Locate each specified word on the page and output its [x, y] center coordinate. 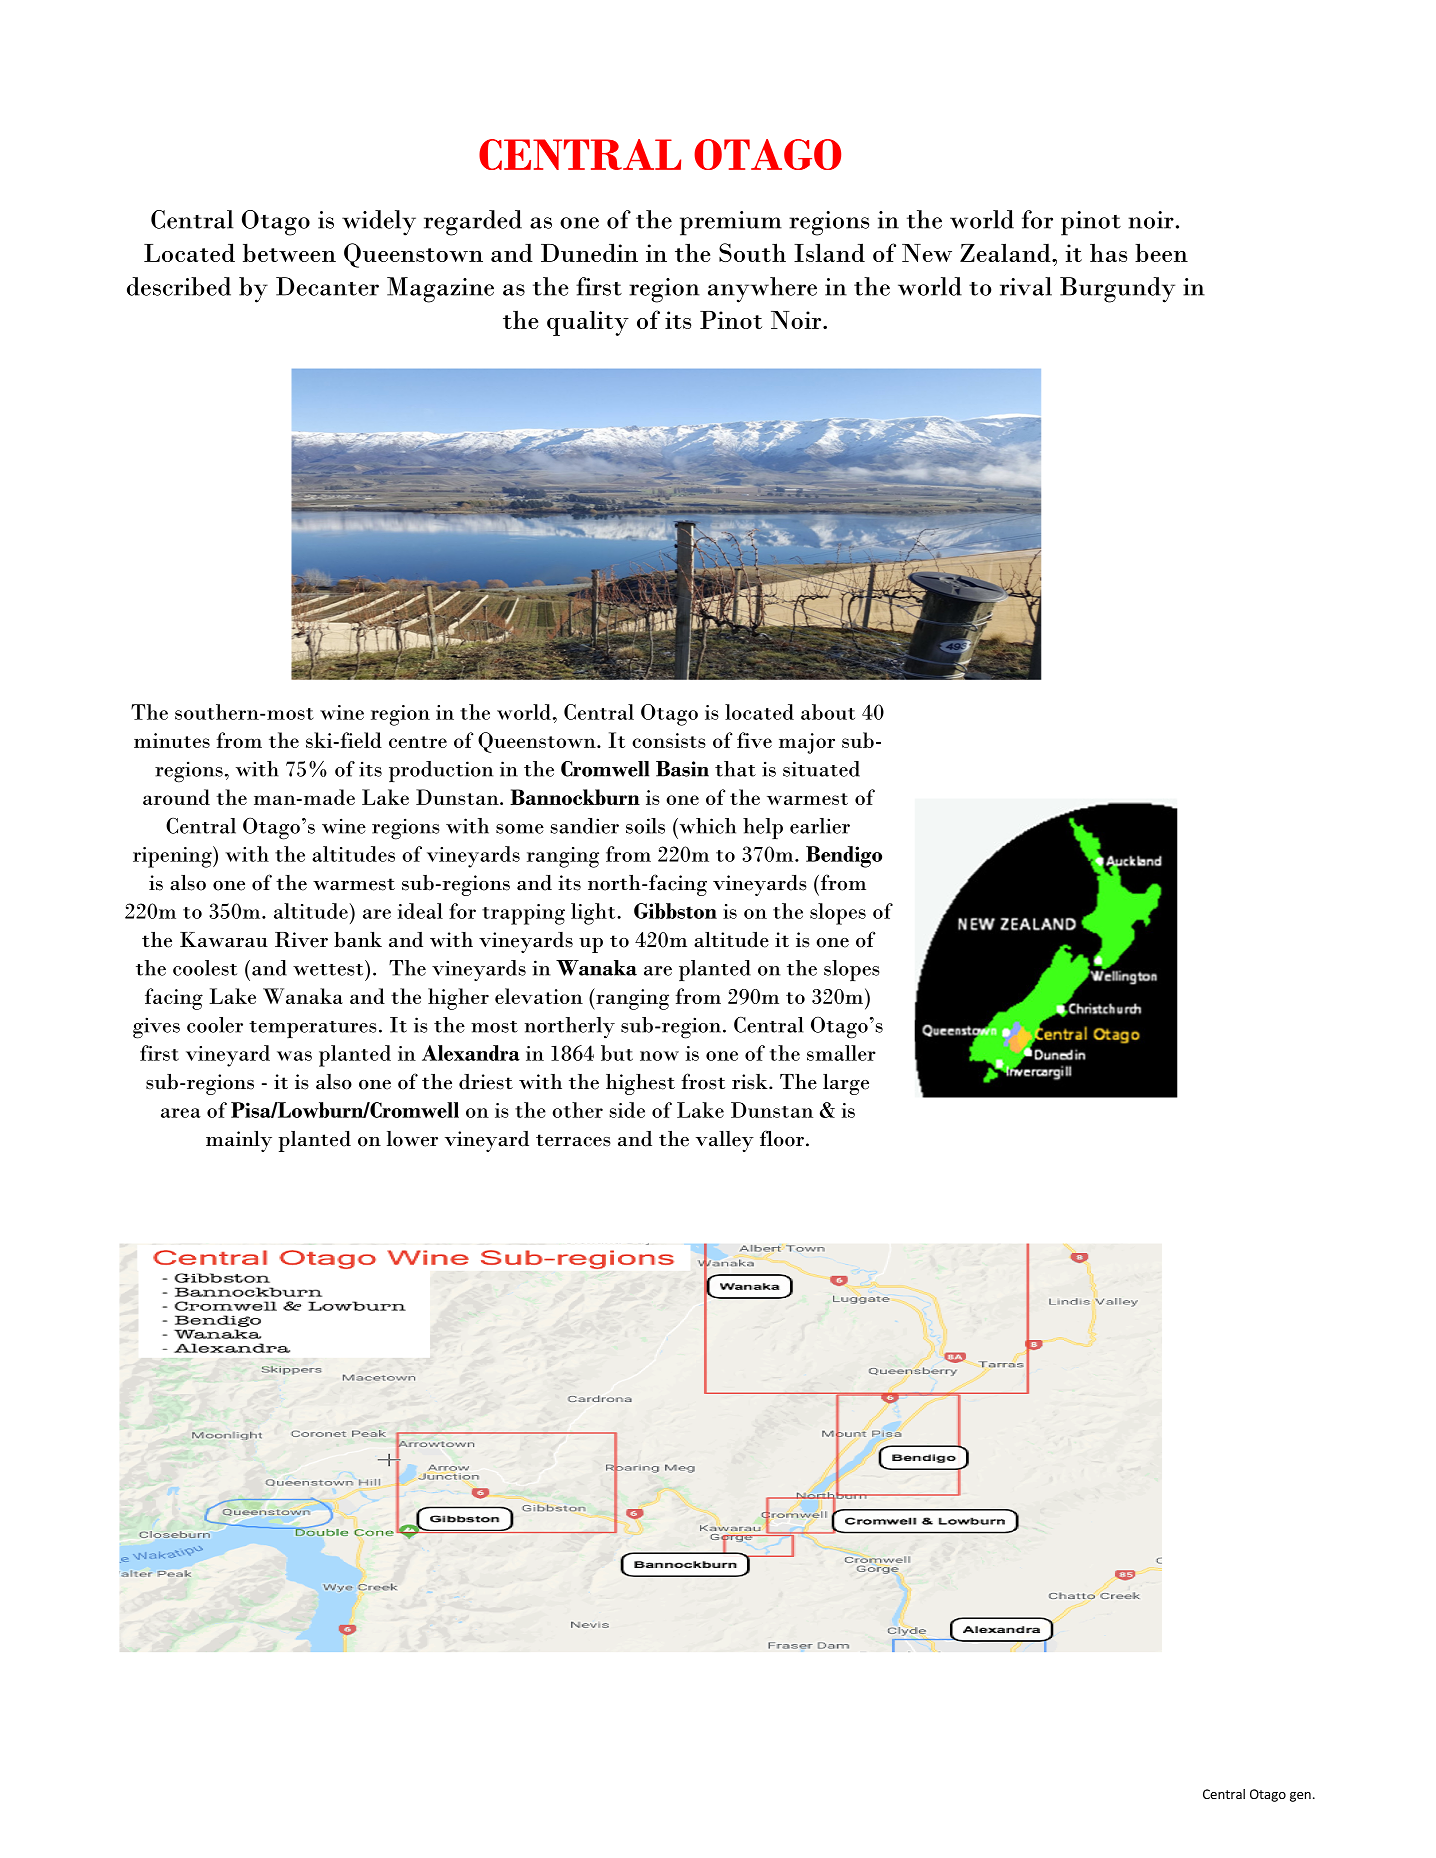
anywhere [762, 290]
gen [1300, 1797]
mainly [239, 1141]
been [1161, 252]
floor [783, 1138]
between [289, 252]
